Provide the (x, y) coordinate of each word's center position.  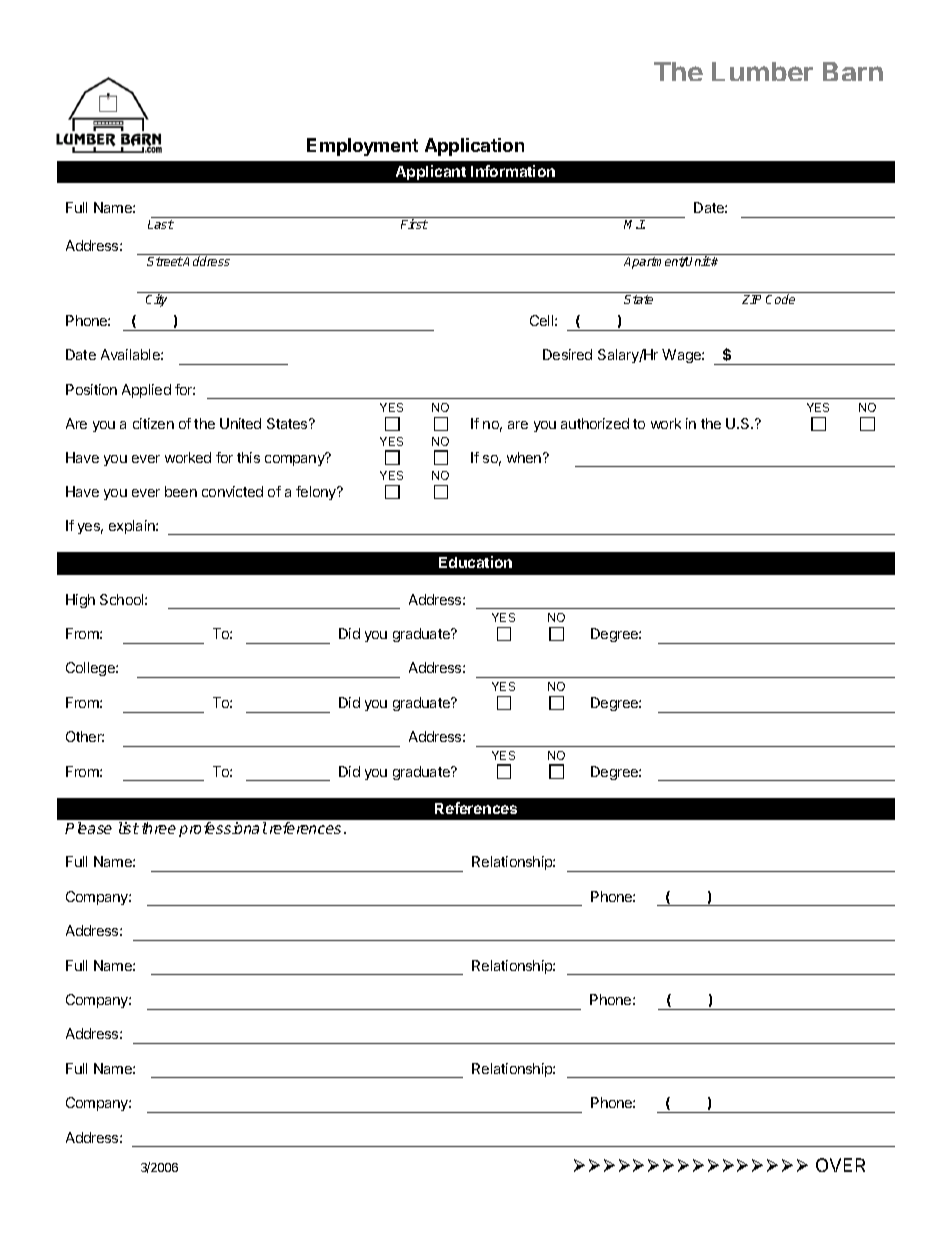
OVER (840, 1165)
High (80, 601)
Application (474, 147)
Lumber (762, 71)
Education (475, 562)
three (159, 828)
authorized (595, 423)
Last (161, 224)
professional (223, 829)
